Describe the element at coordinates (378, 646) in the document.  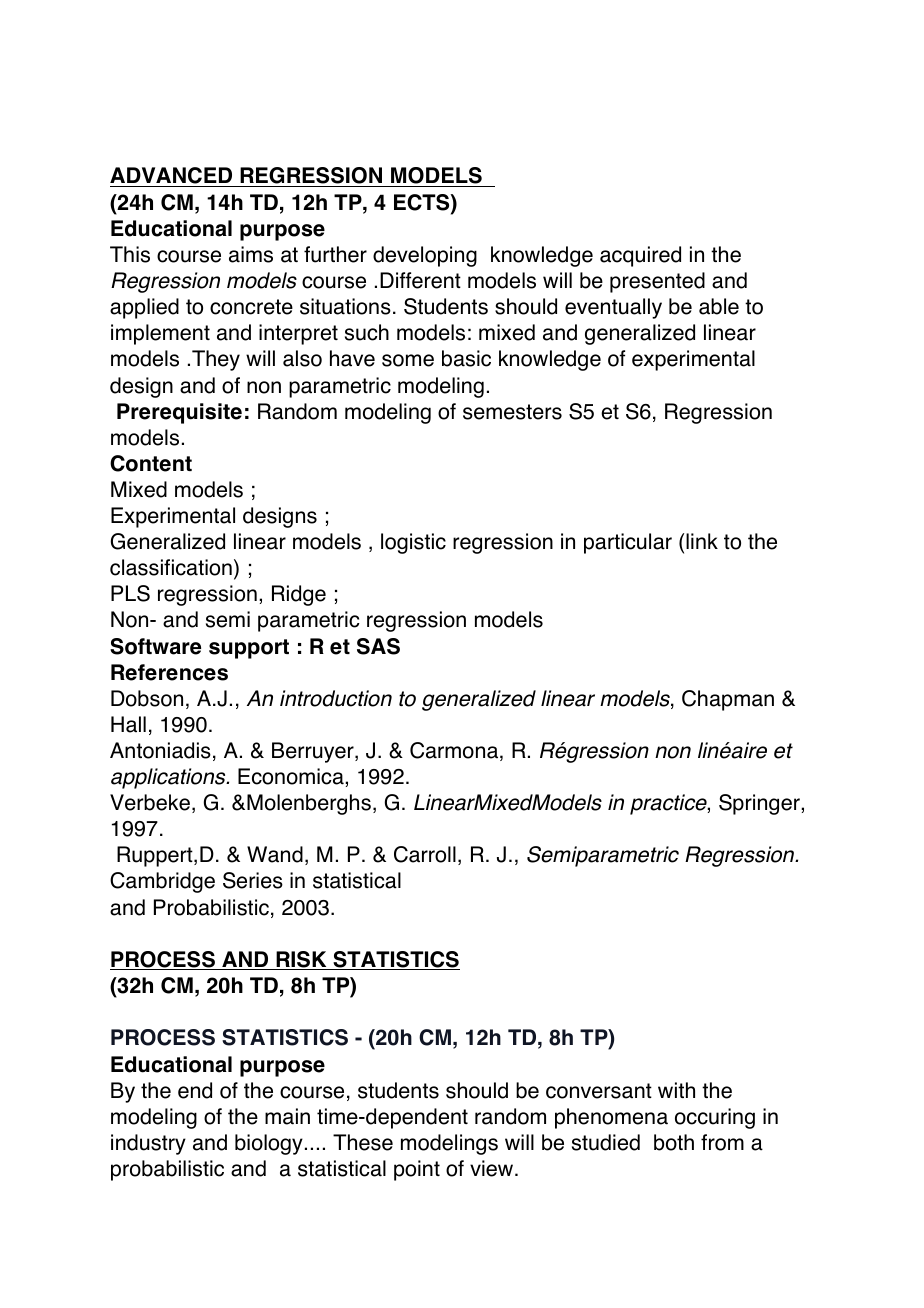
I see `SAS` at that location.
